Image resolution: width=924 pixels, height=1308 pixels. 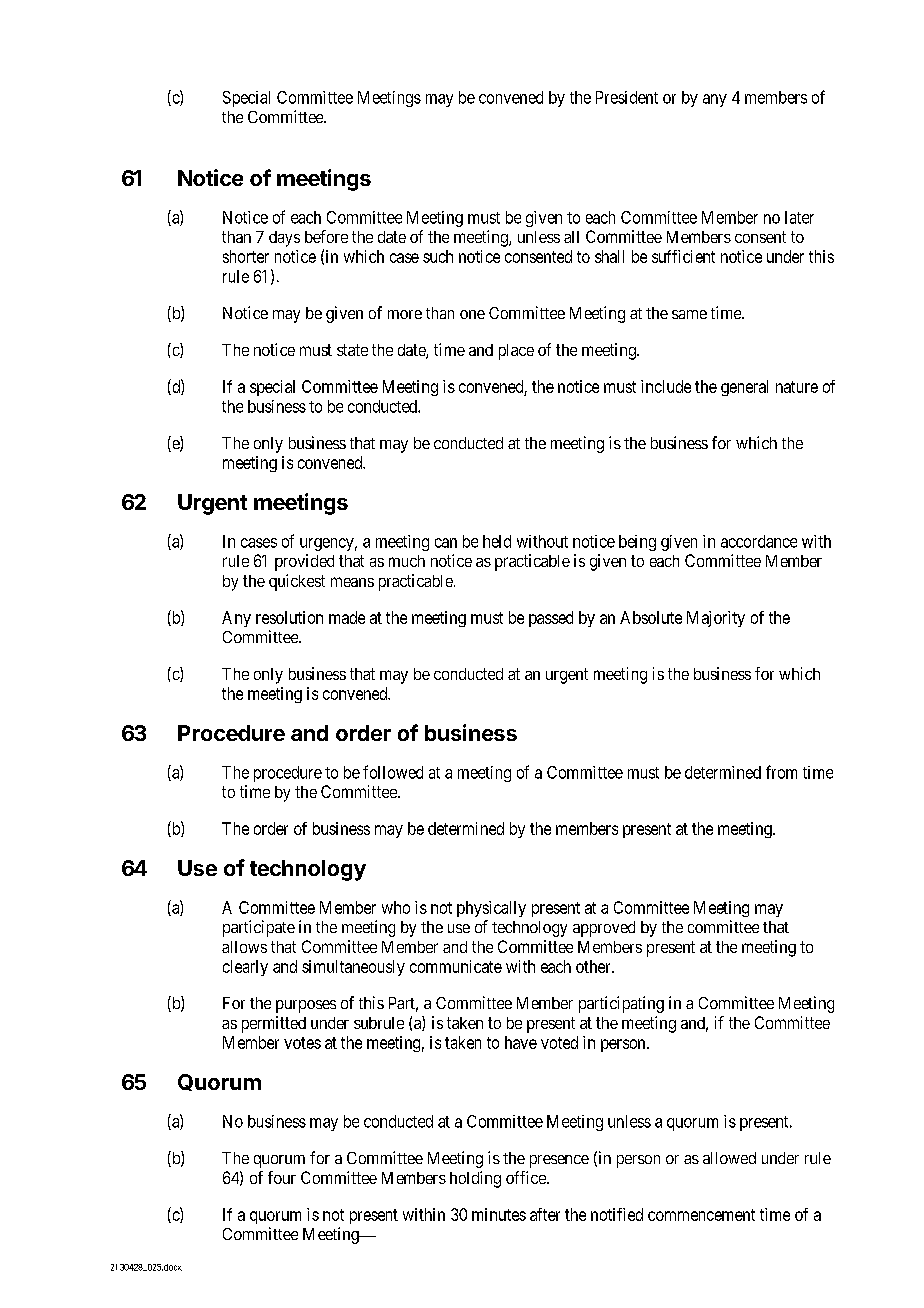 I want to click on resolution, so click(x=289, y=617).
